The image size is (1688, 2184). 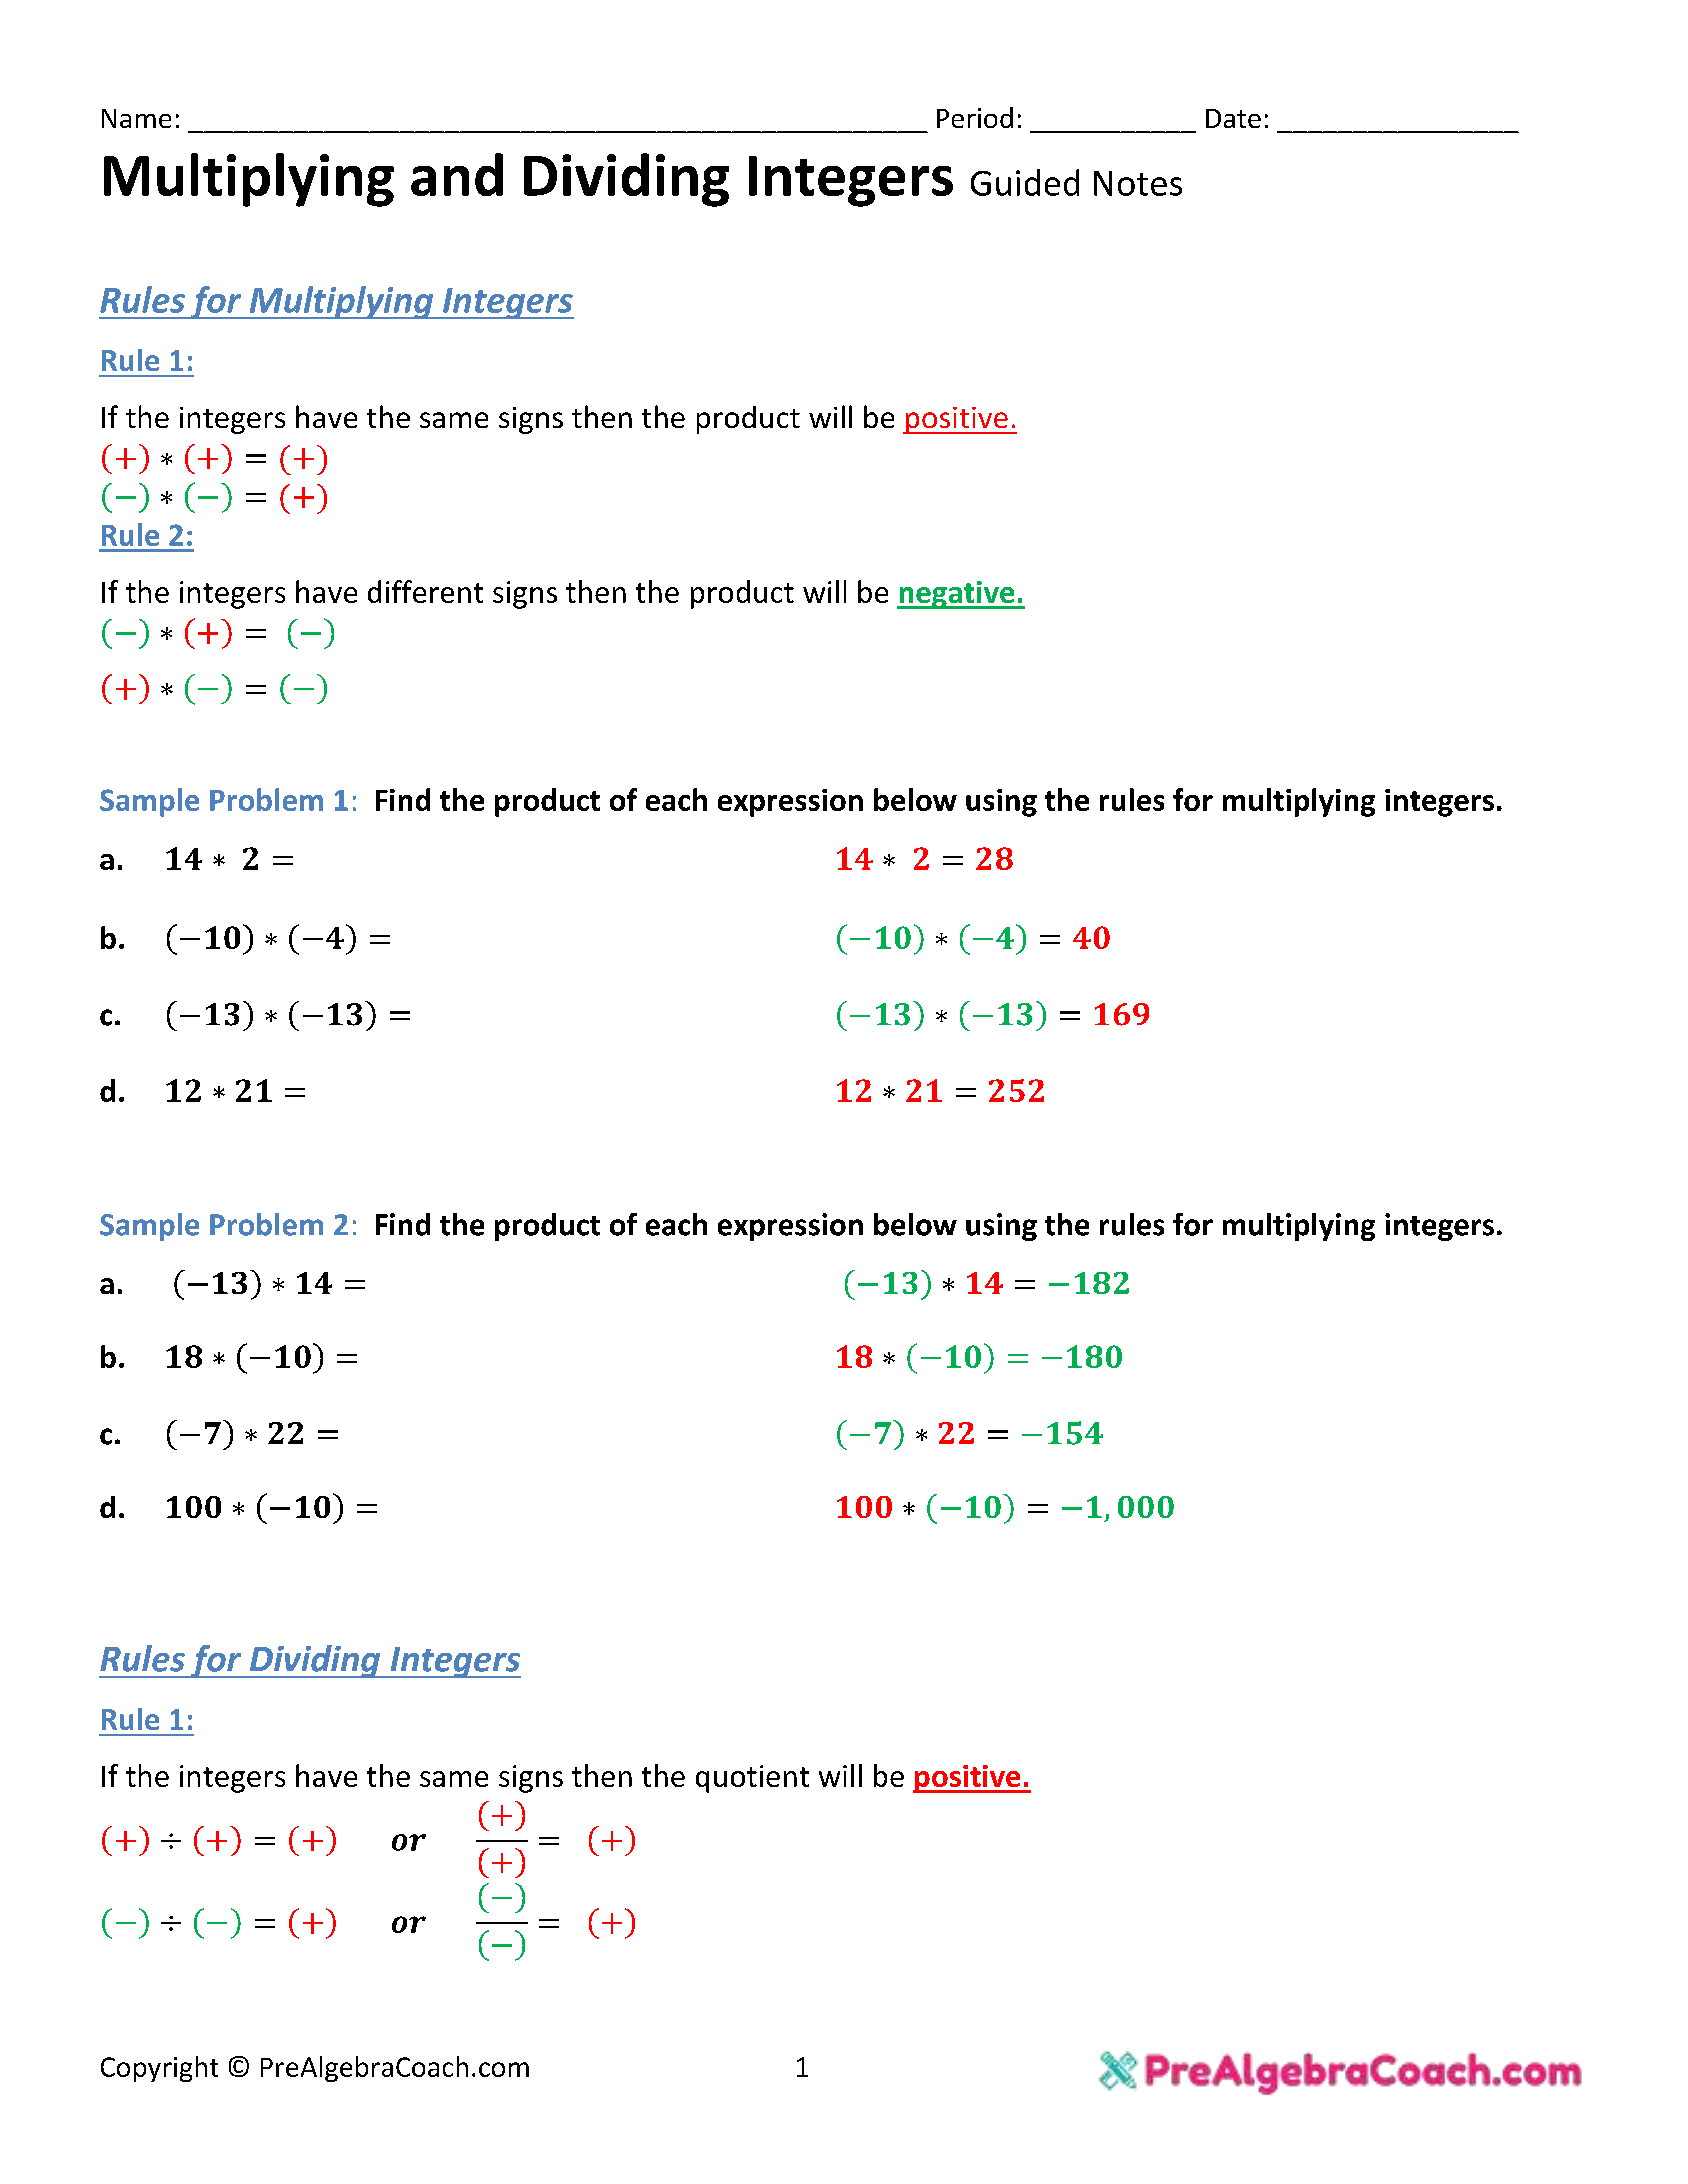 I want to click on Guided, so click(x=1025, y=182).
